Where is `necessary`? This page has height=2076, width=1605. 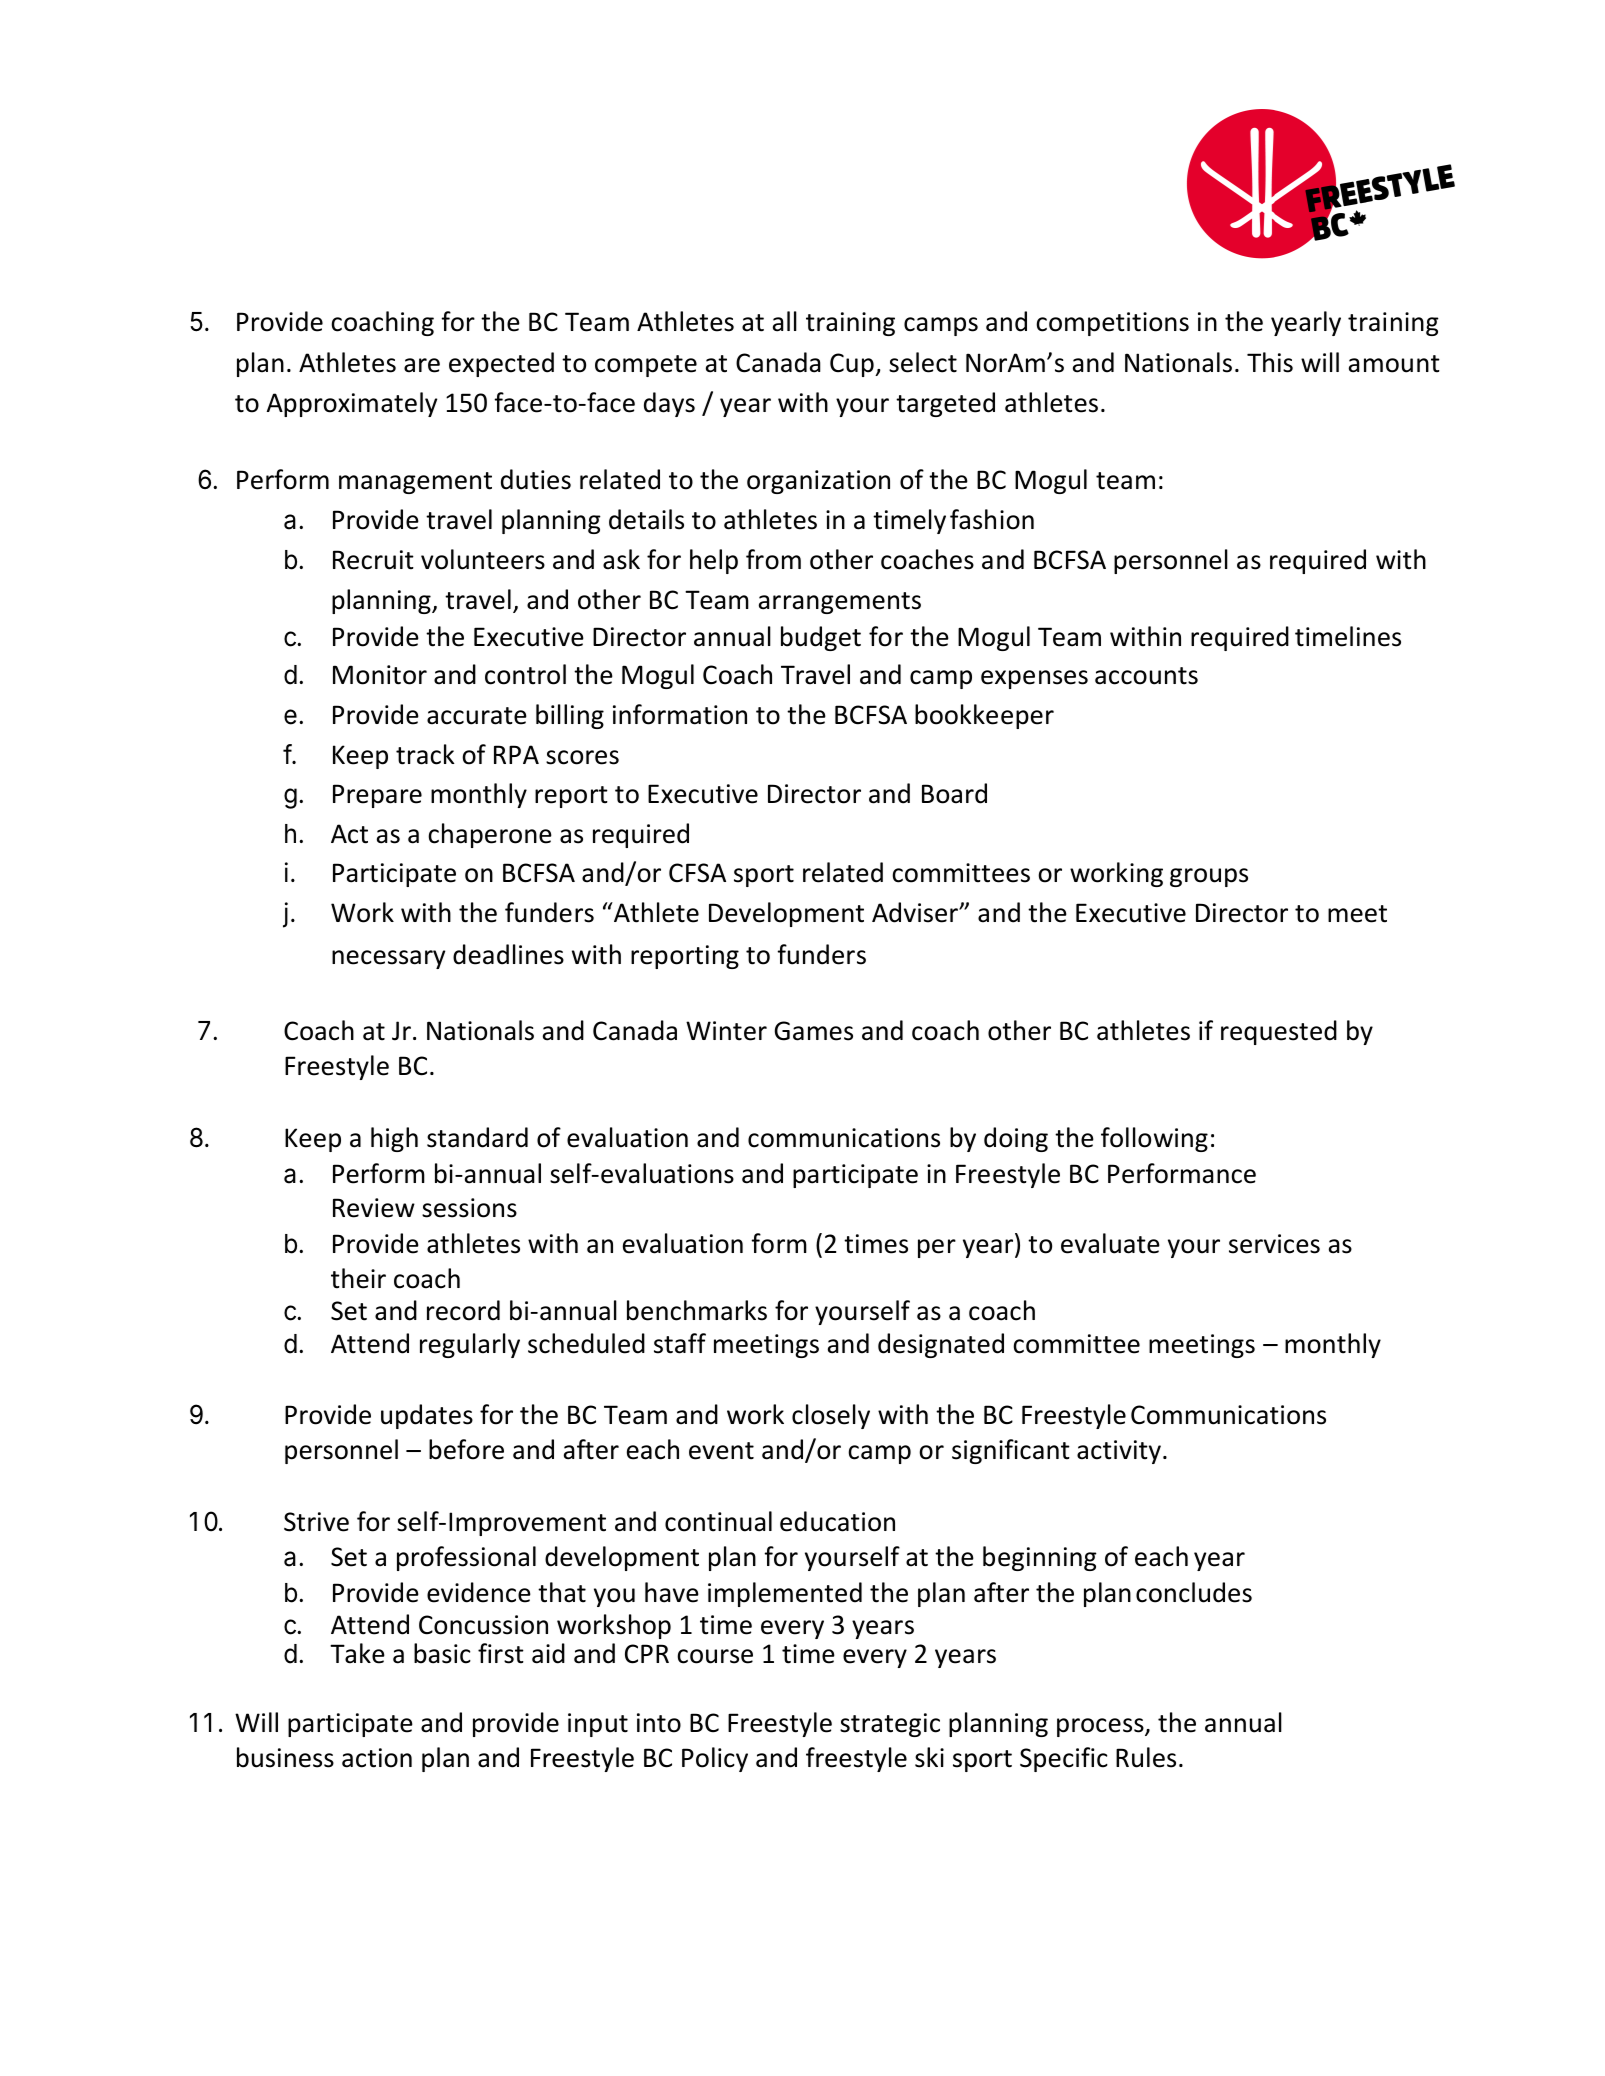 necessary is located at coordinates (388, 959).
